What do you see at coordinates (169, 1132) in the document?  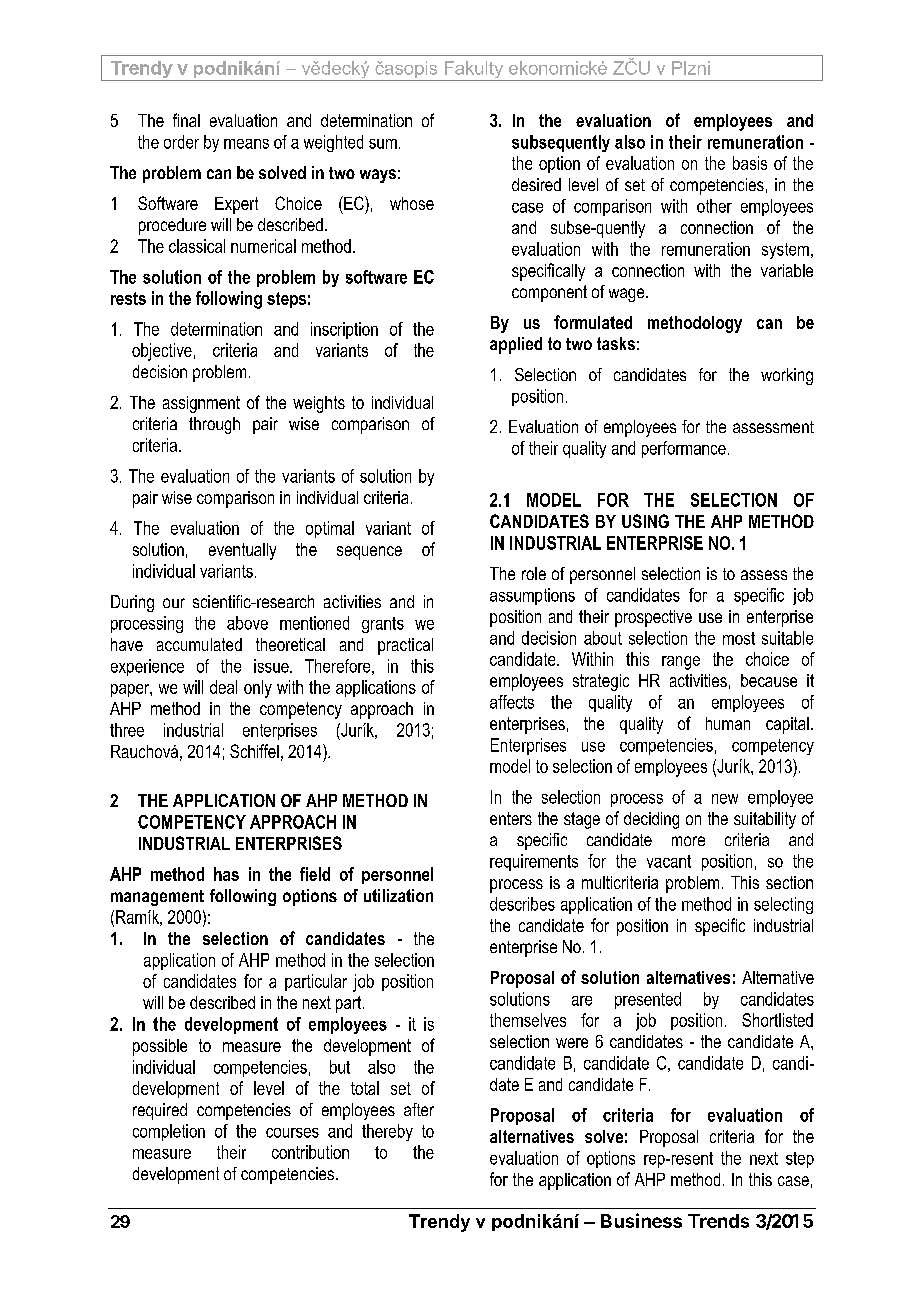 I see `completion` at bounding box center [169, 1132].
